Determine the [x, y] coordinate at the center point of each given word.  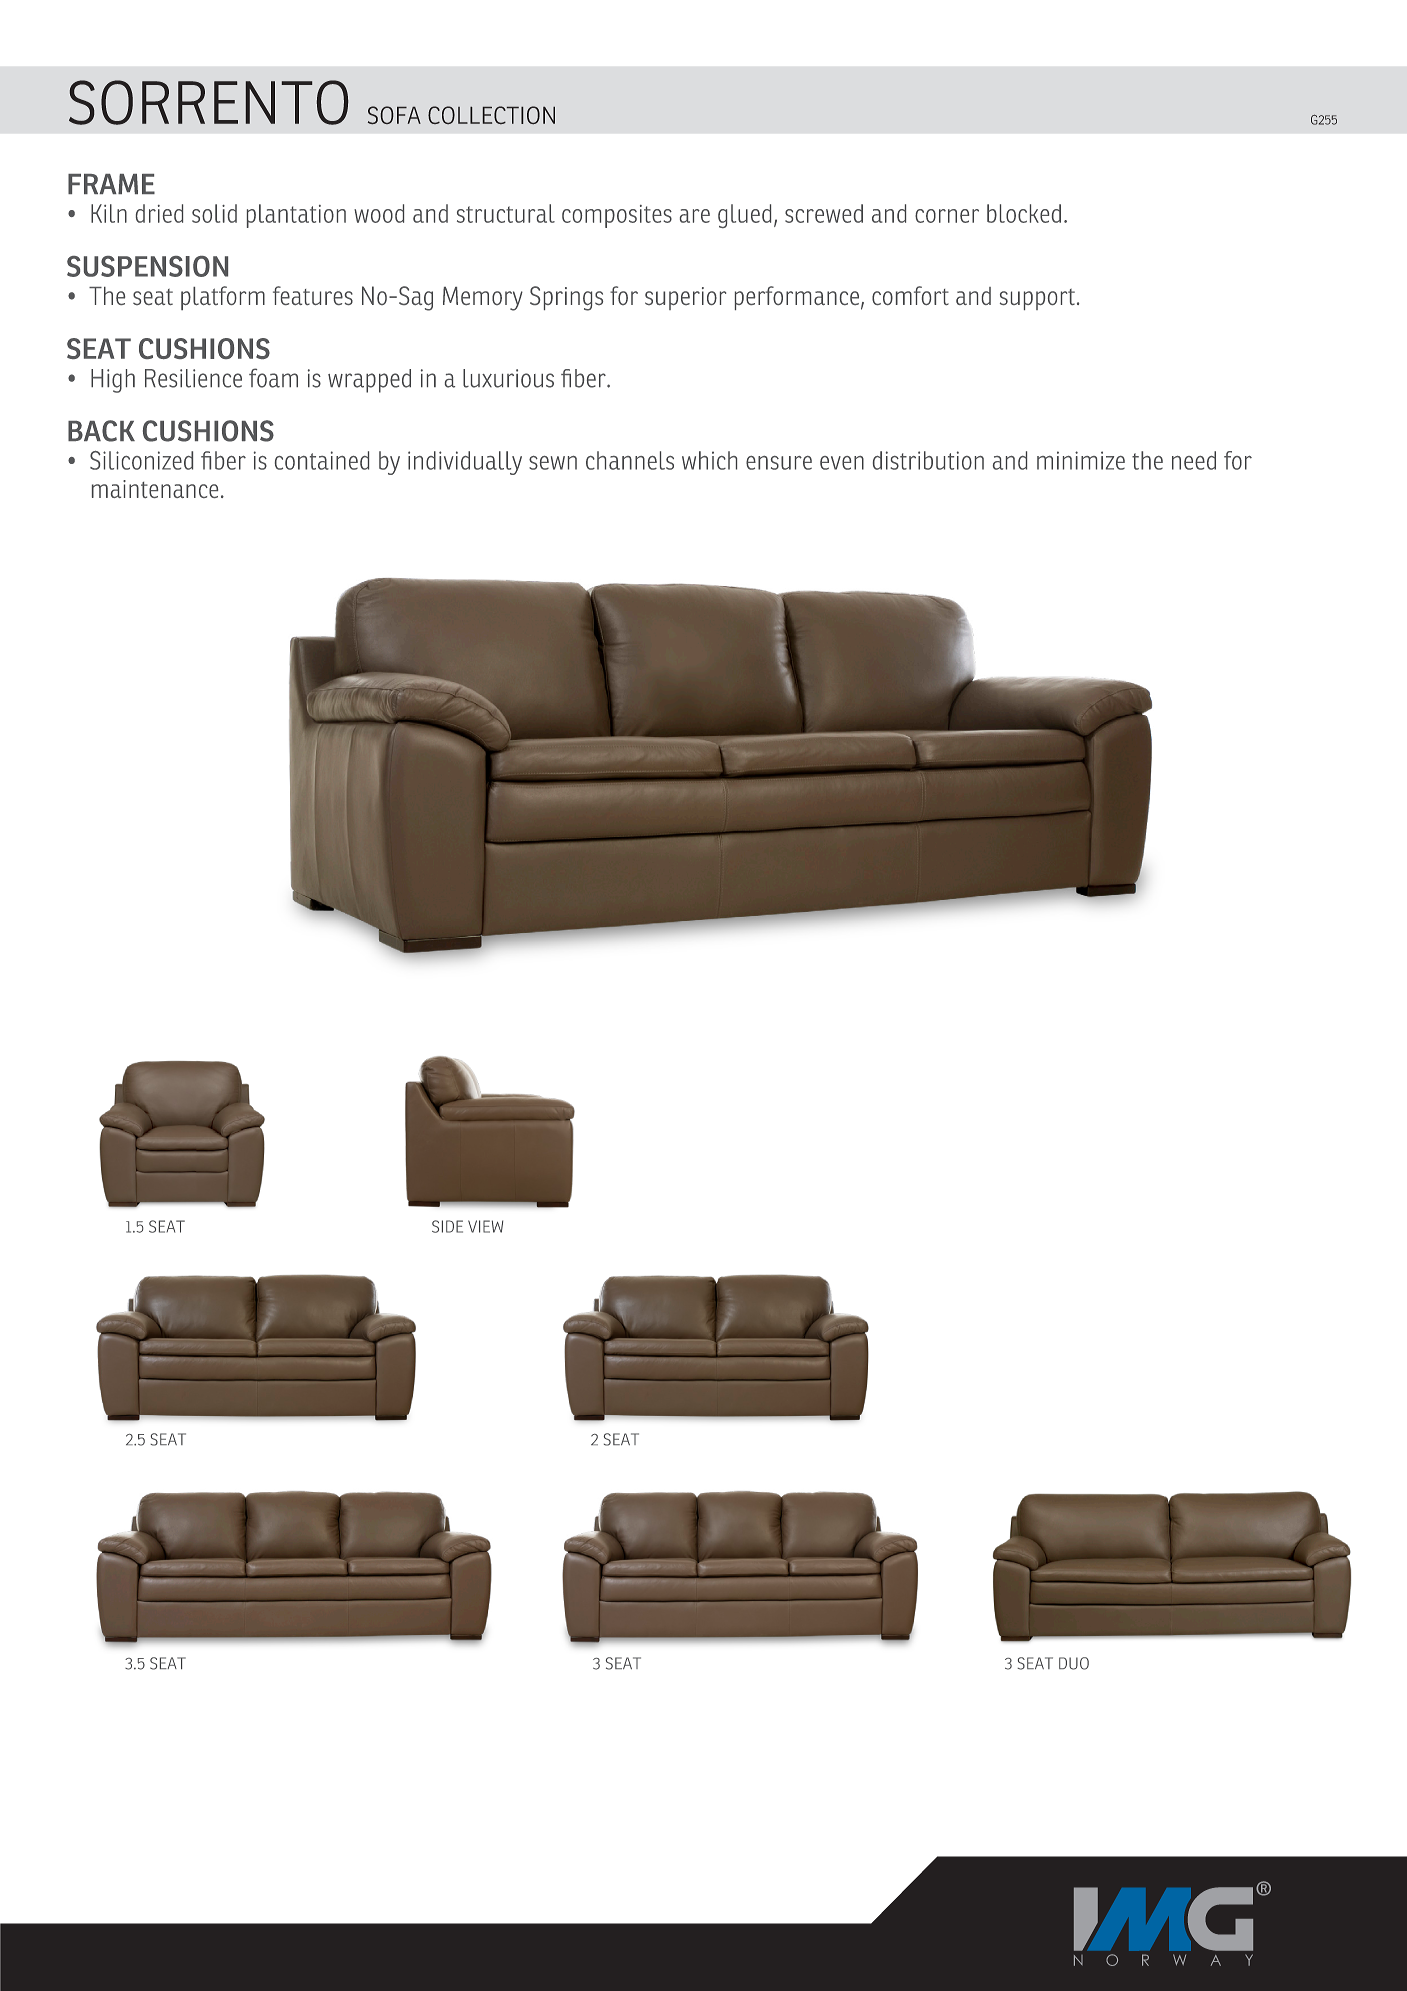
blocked [1024, 213]
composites [617, 216]
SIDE [447, 1226]
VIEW [485, 1226]
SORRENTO [208, 102]
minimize [1081, 460]
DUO [1074, 1663]
